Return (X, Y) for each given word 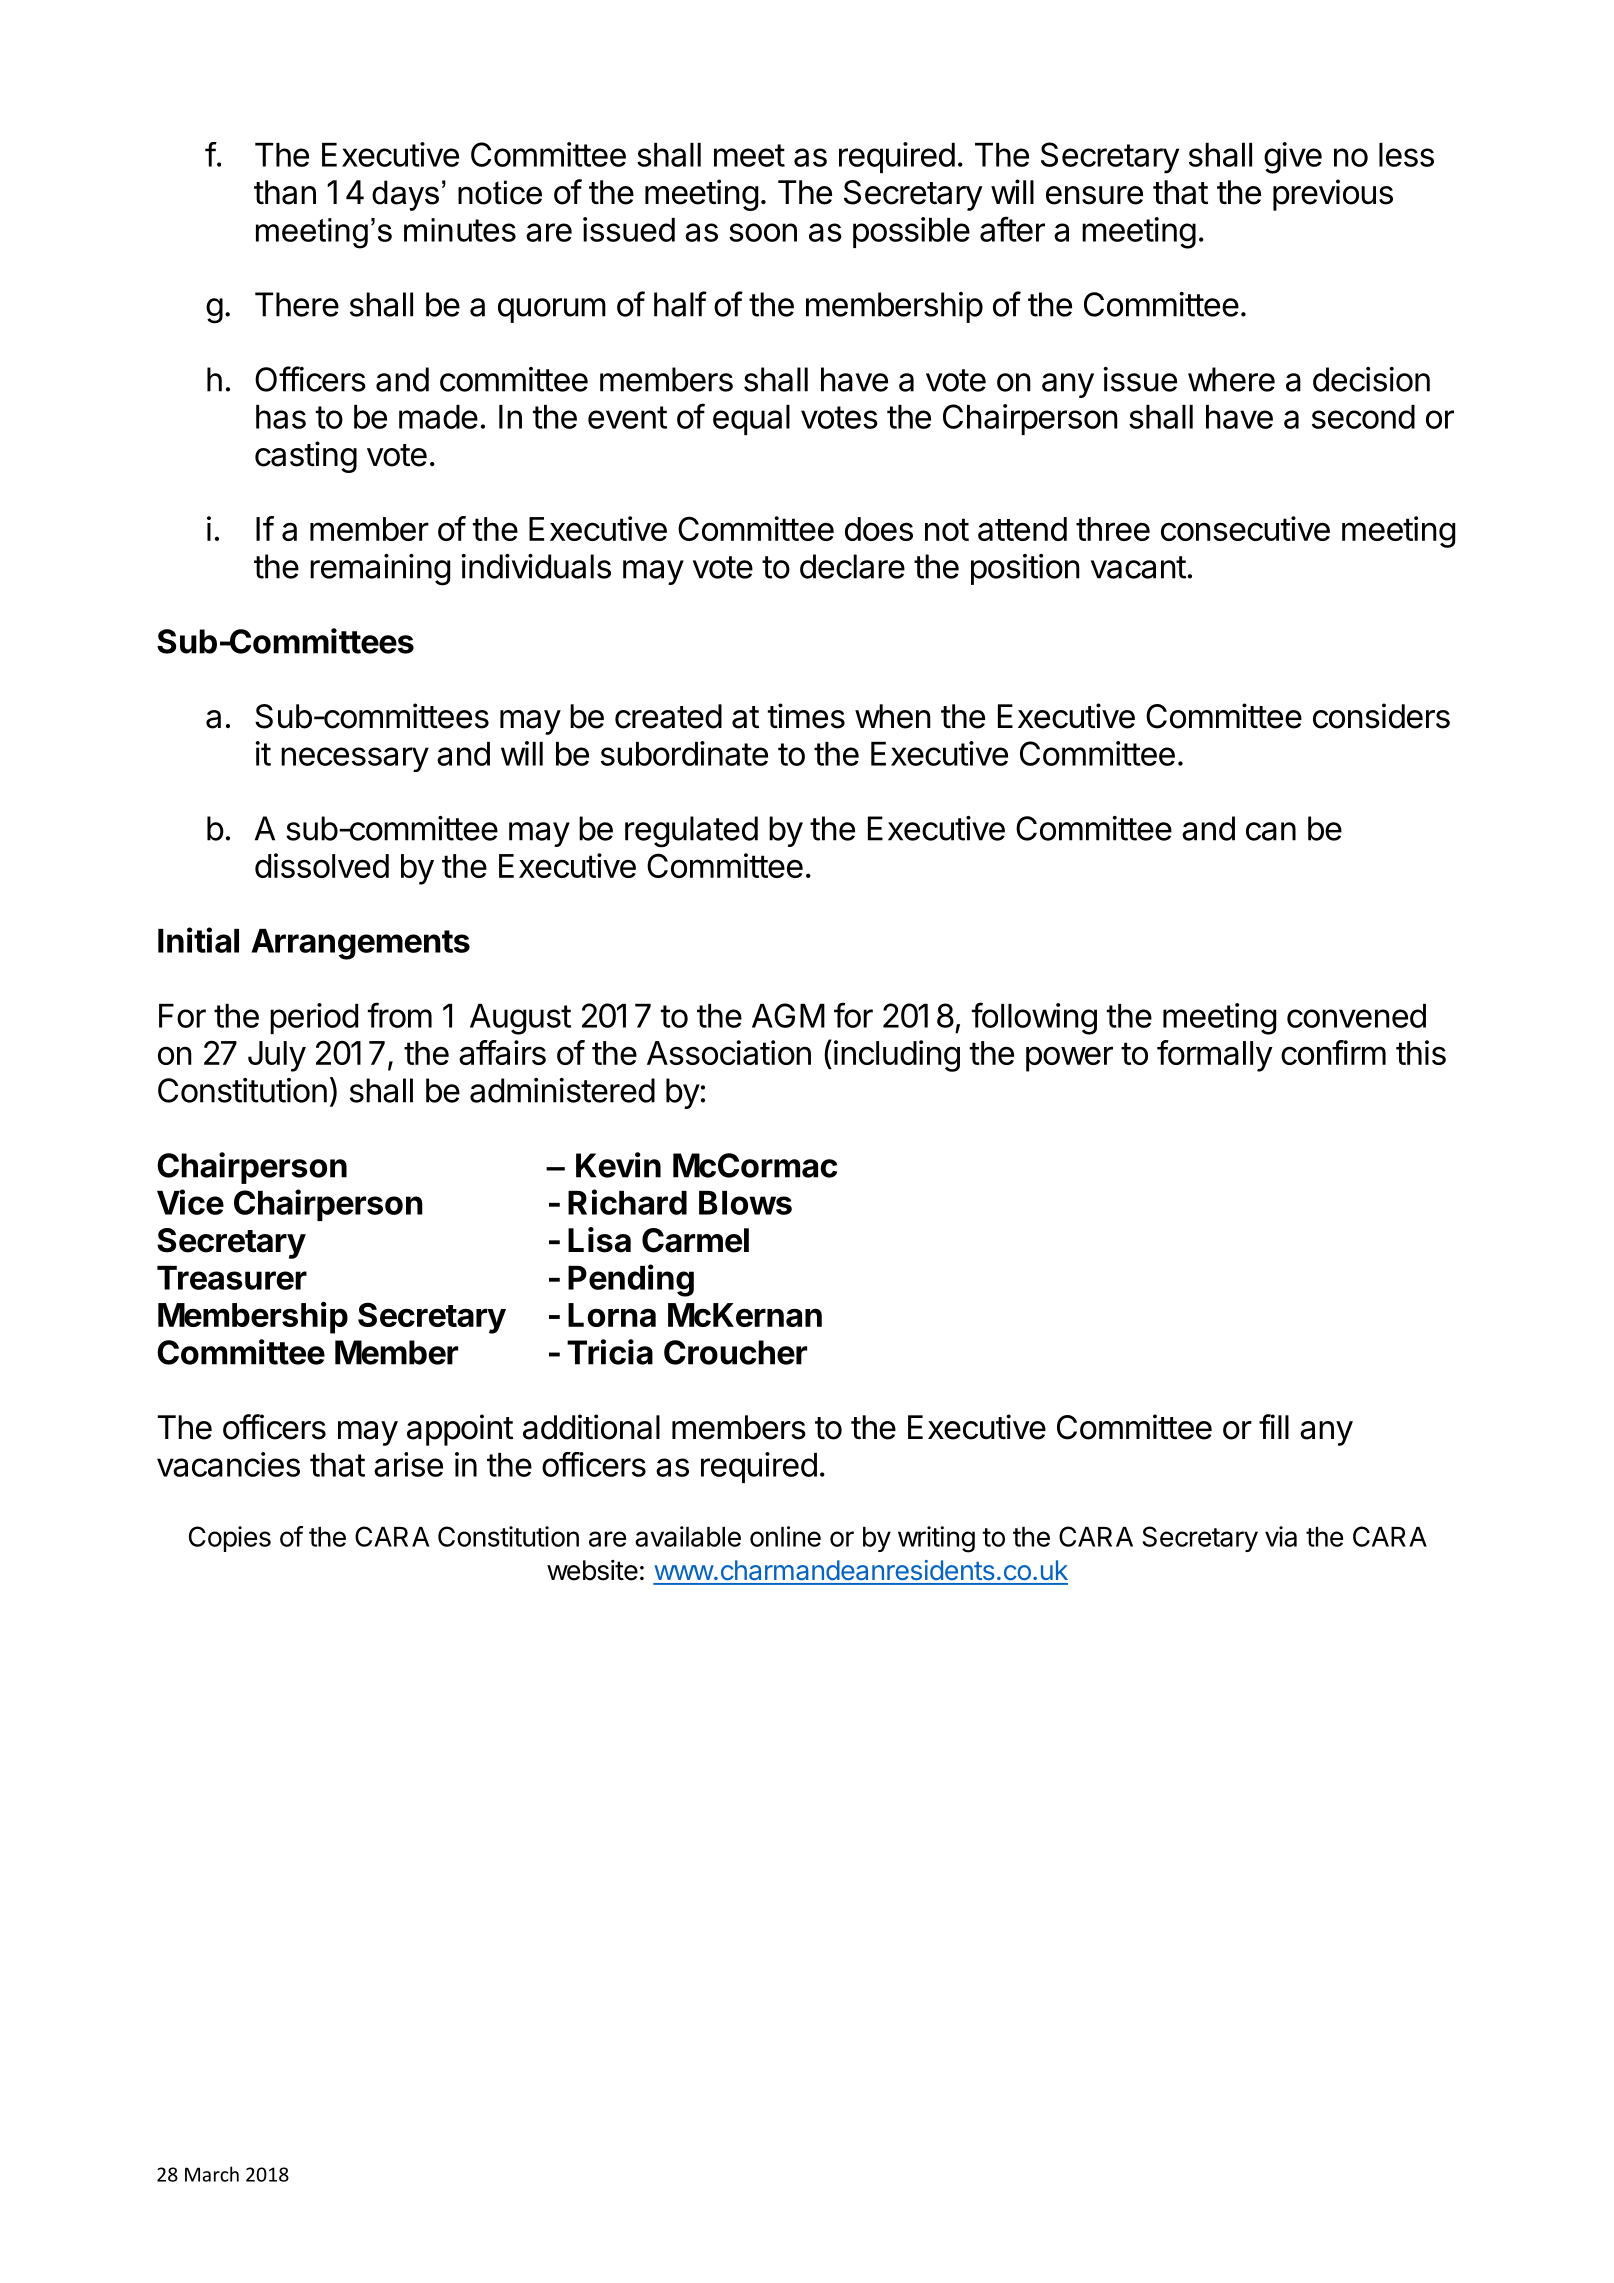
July (277, 1056)
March (212, 2174)
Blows (745, 1203)
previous (1333, 195)
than (285, 192)
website (592, 1570)
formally (1215, 1056)
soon (763, 232)
